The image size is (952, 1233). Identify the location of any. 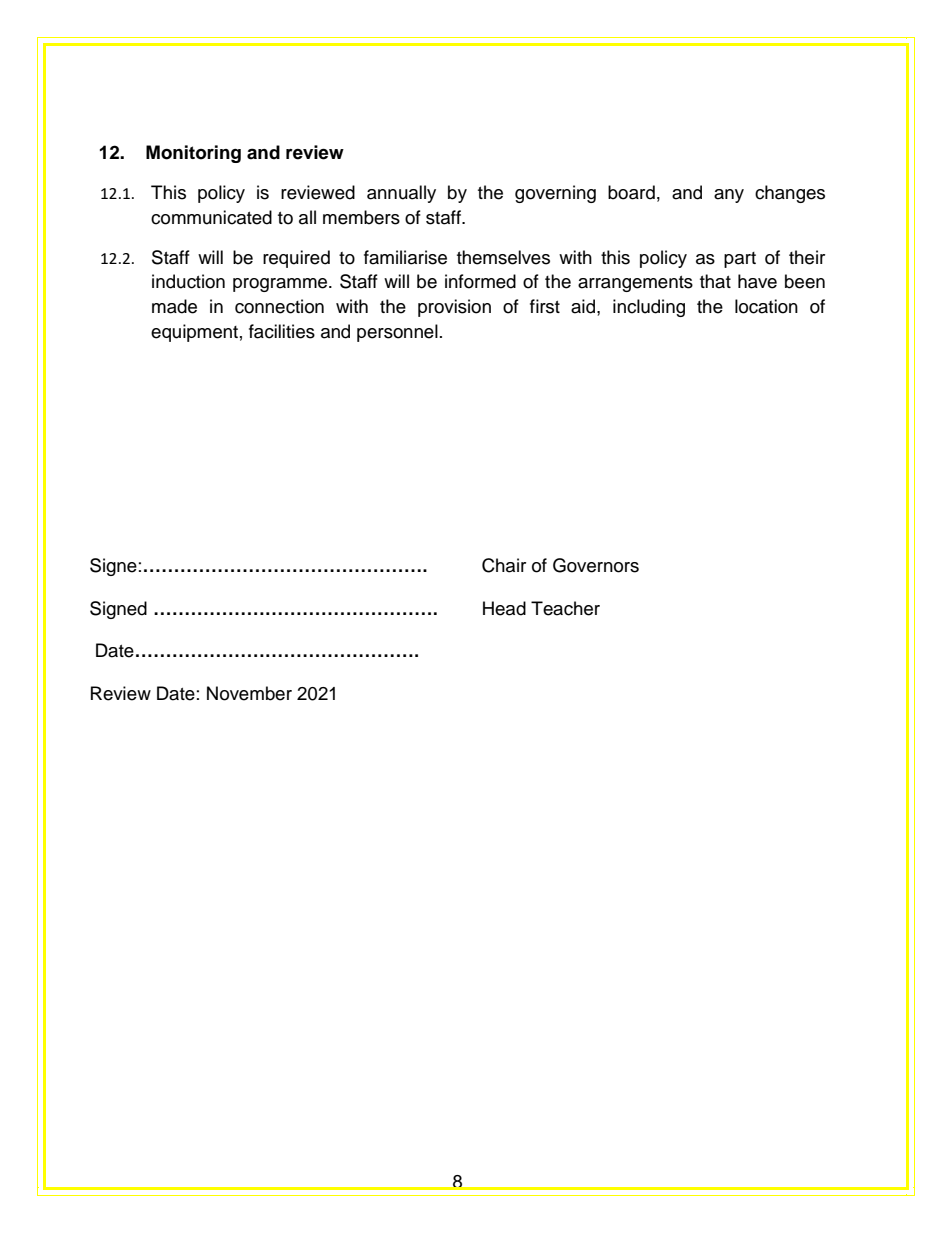
(729, 196).
